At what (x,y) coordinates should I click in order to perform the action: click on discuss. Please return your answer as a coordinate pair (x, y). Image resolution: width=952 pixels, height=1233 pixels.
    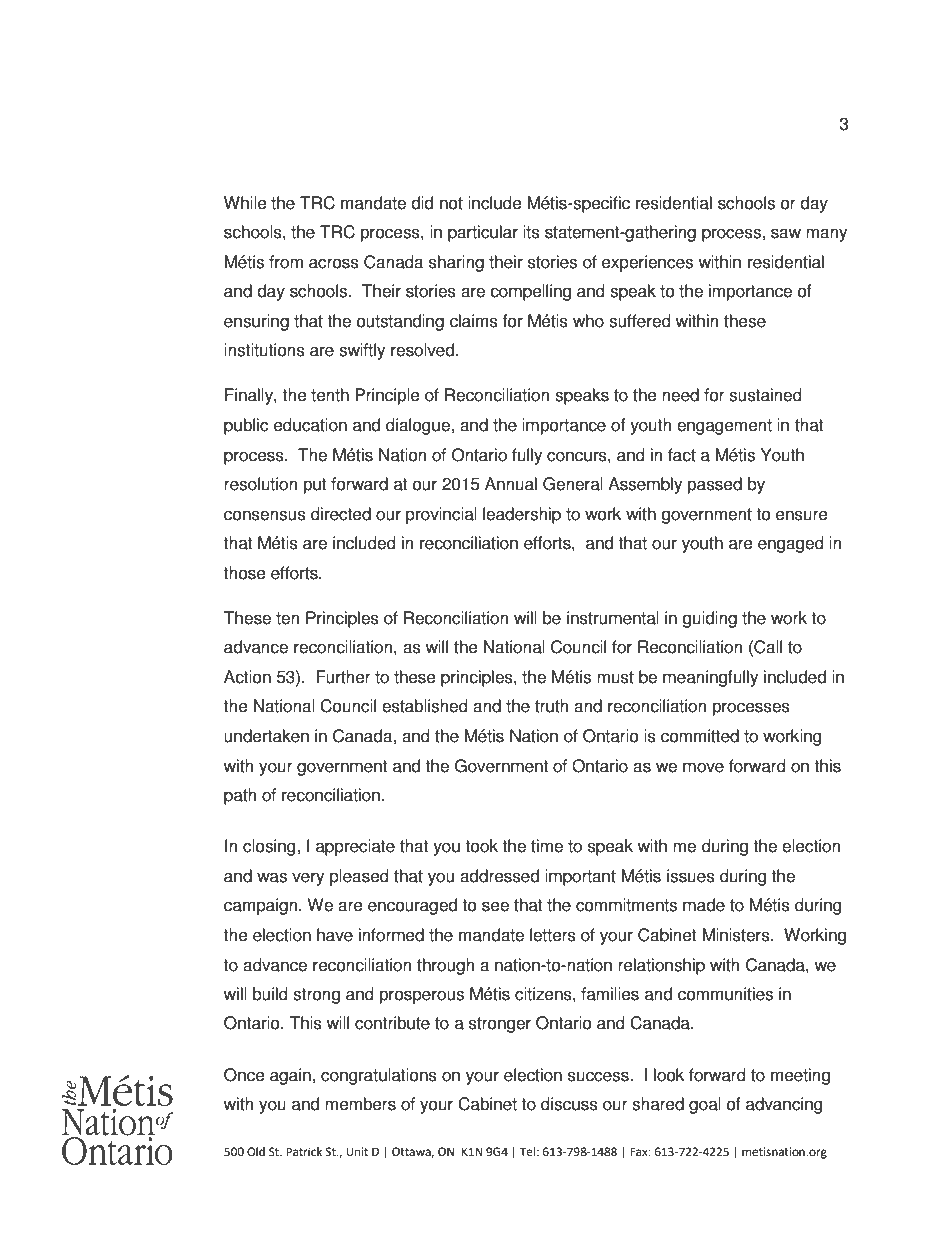
    Looking at the image, I should click on (569, 1104).
